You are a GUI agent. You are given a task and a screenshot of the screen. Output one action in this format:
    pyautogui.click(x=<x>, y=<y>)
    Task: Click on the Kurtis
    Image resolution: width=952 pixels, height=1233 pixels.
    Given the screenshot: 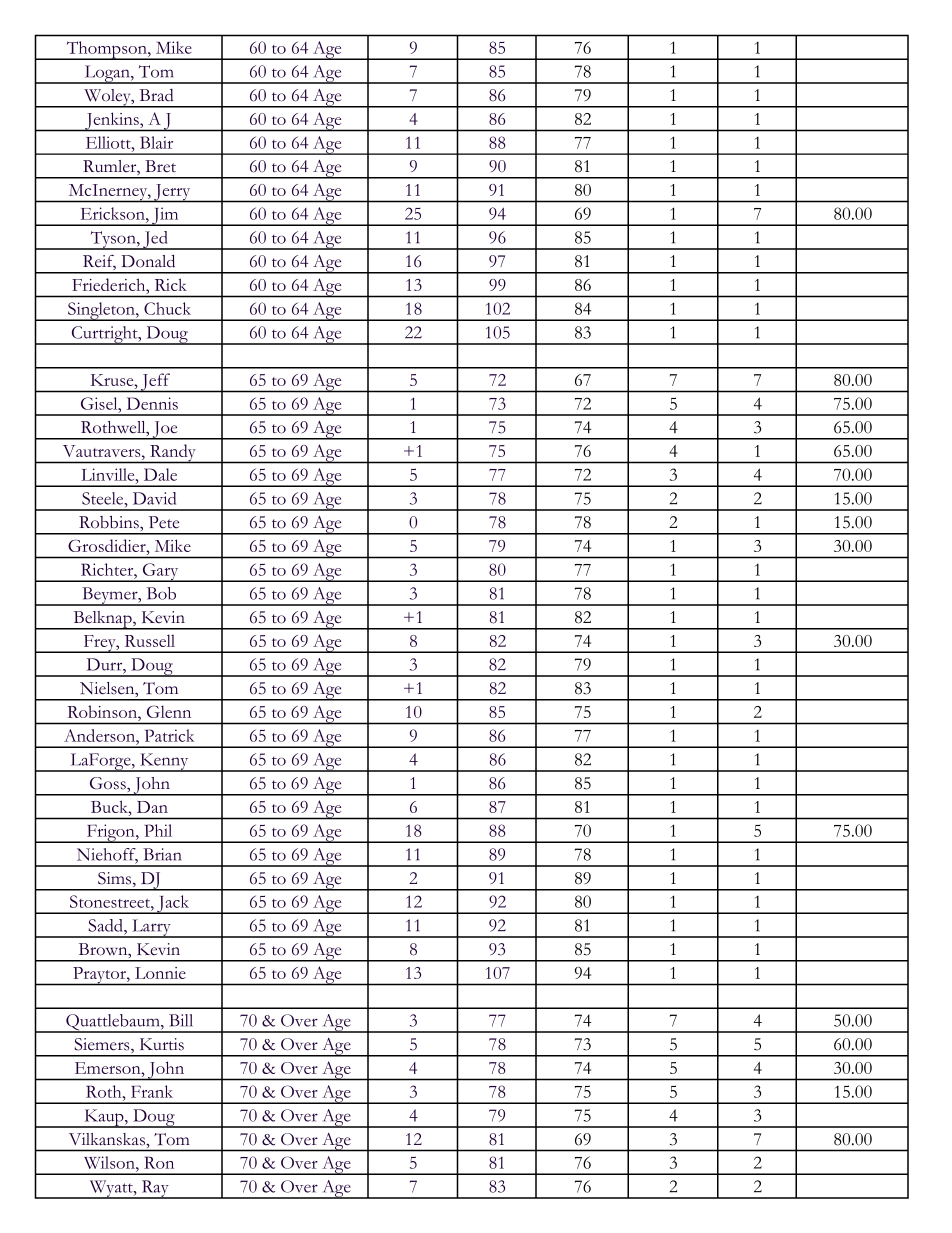 What is the action you would take?
    pyautogui.click(x=162, y=1044)
